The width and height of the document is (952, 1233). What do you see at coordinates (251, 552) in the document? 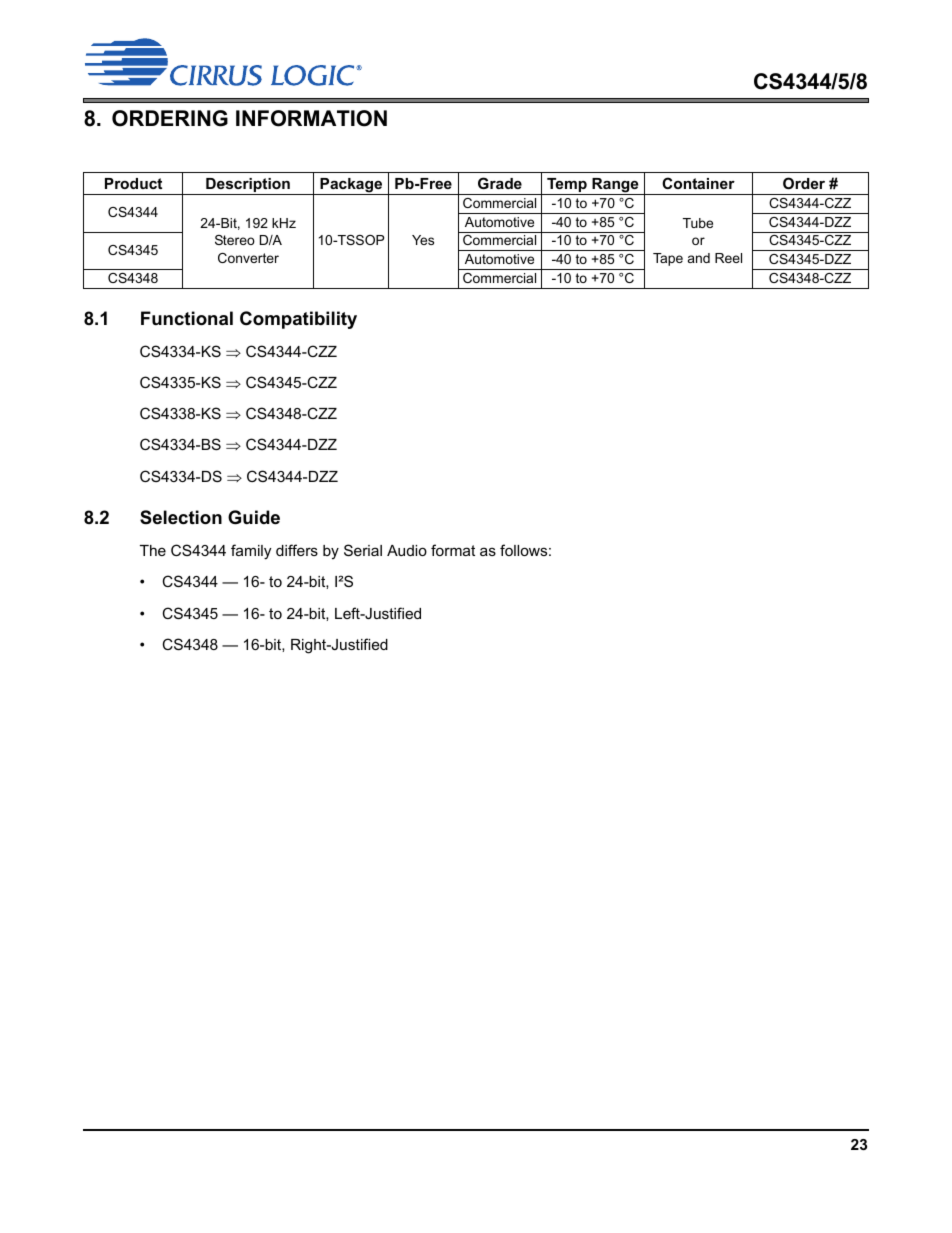
I see `family` at bounding box center [251, 552].
